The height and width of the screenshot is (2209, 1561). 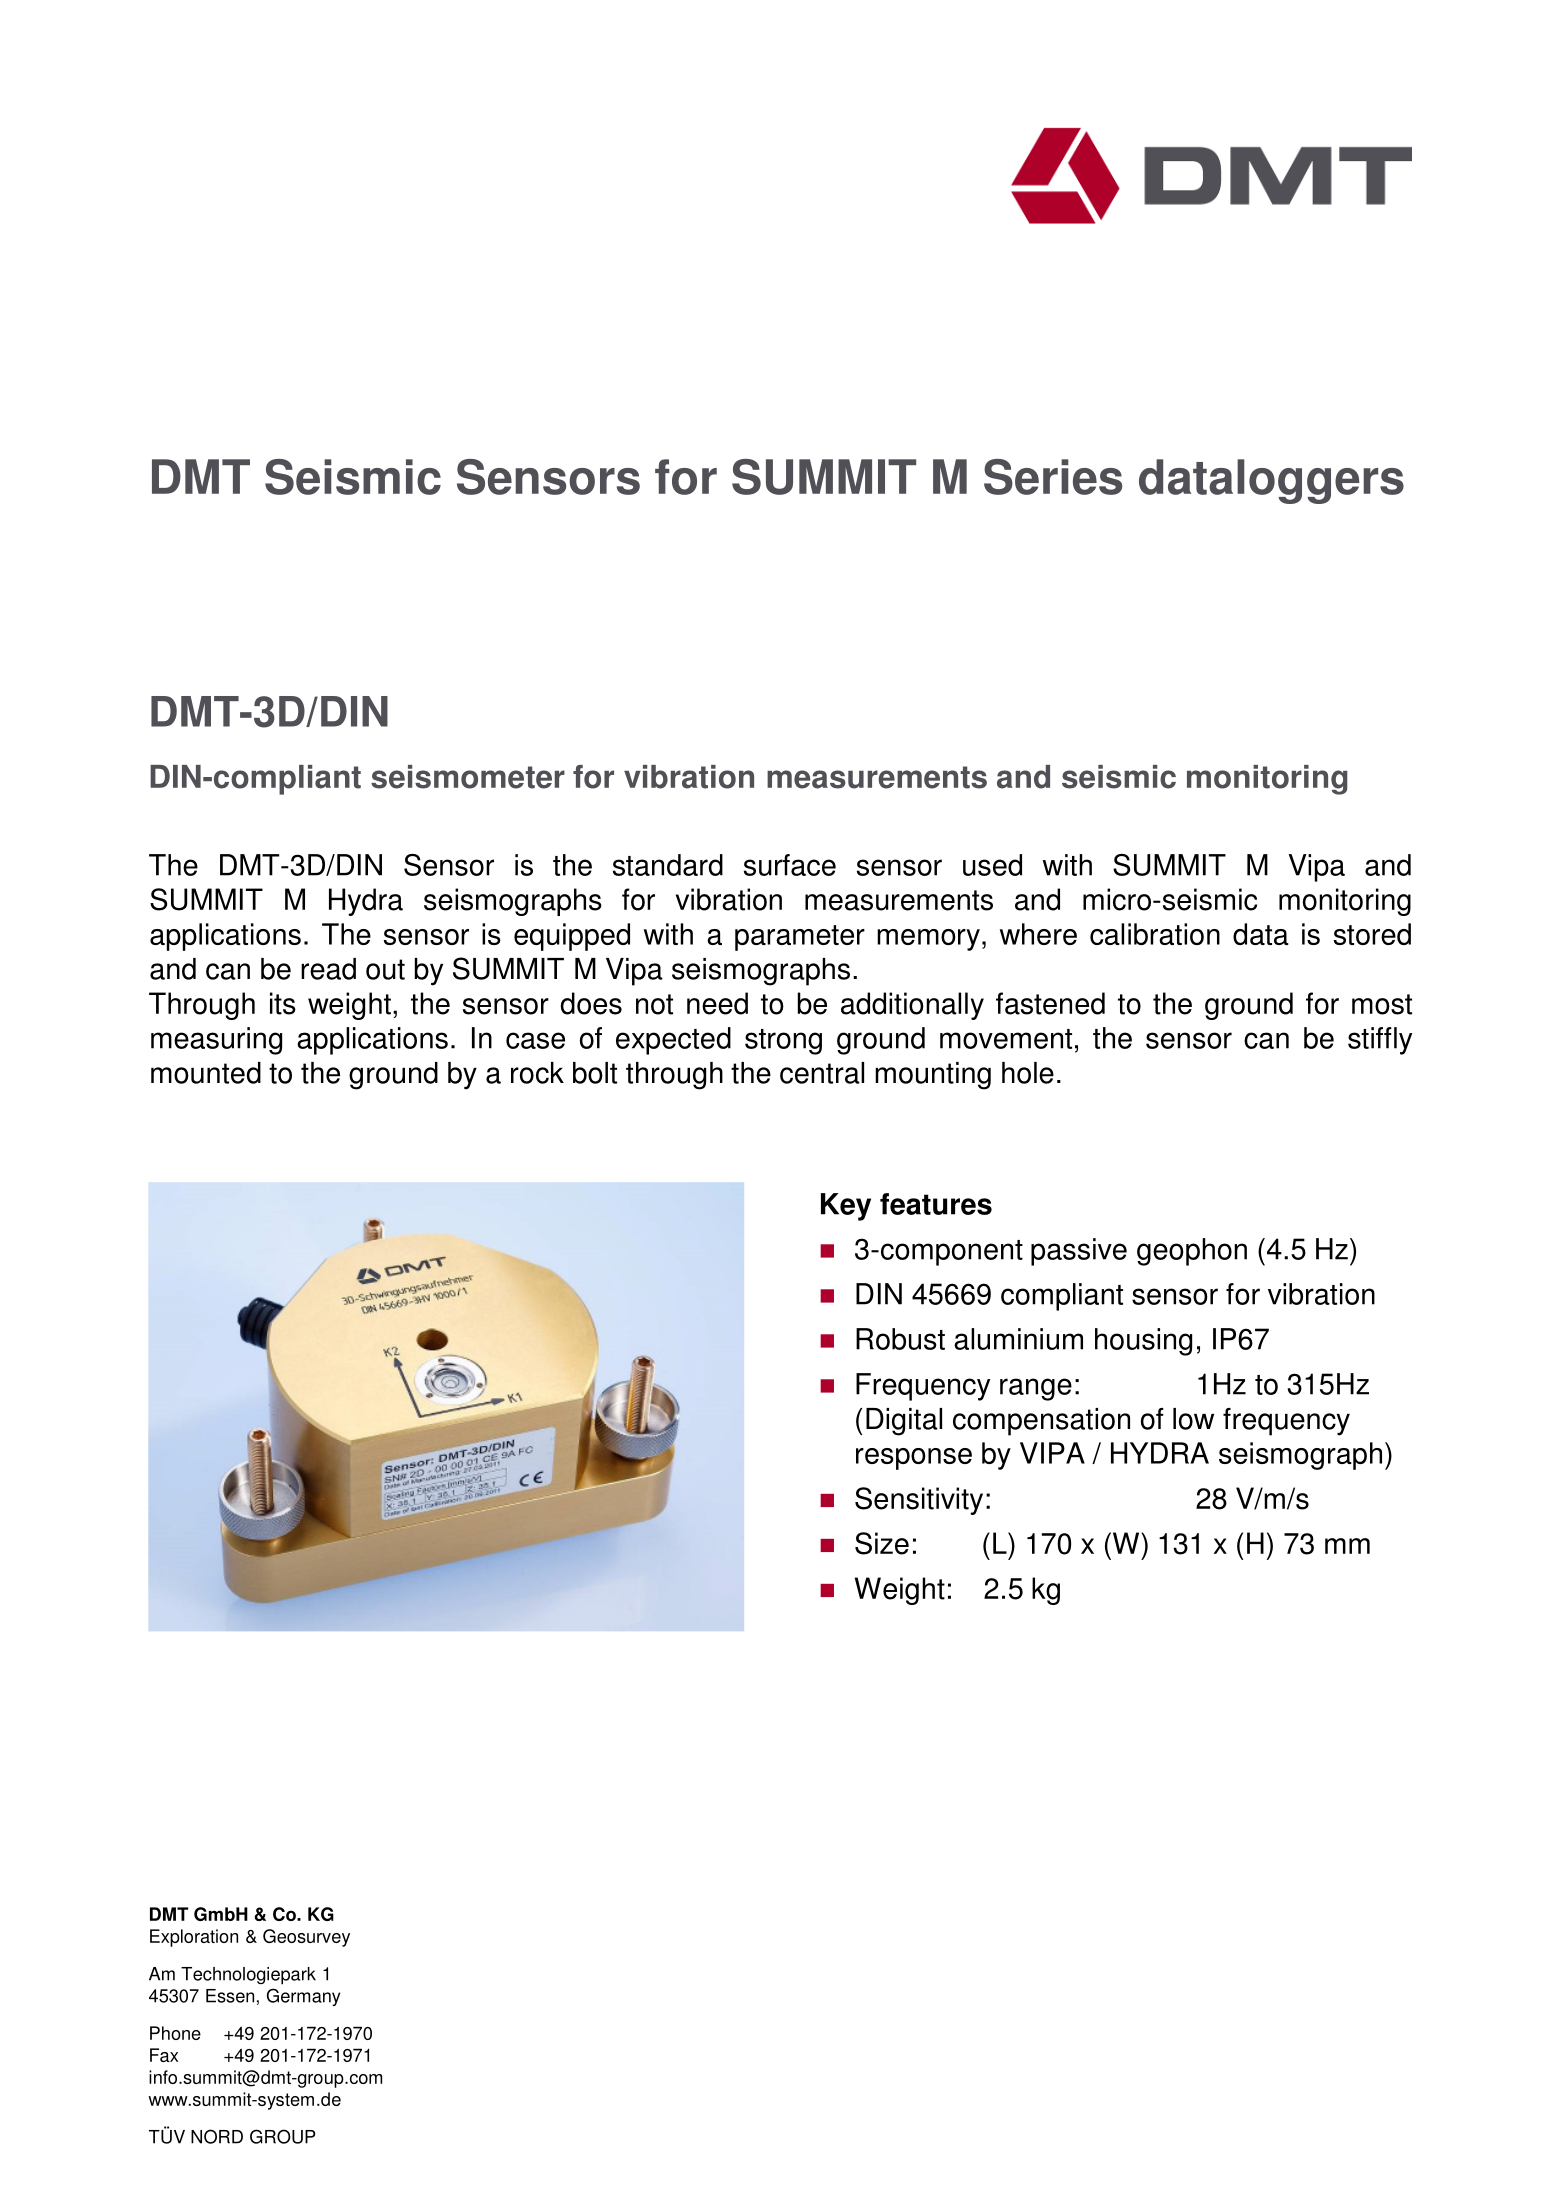 I want to click on used, so click(x=992, y=865).
